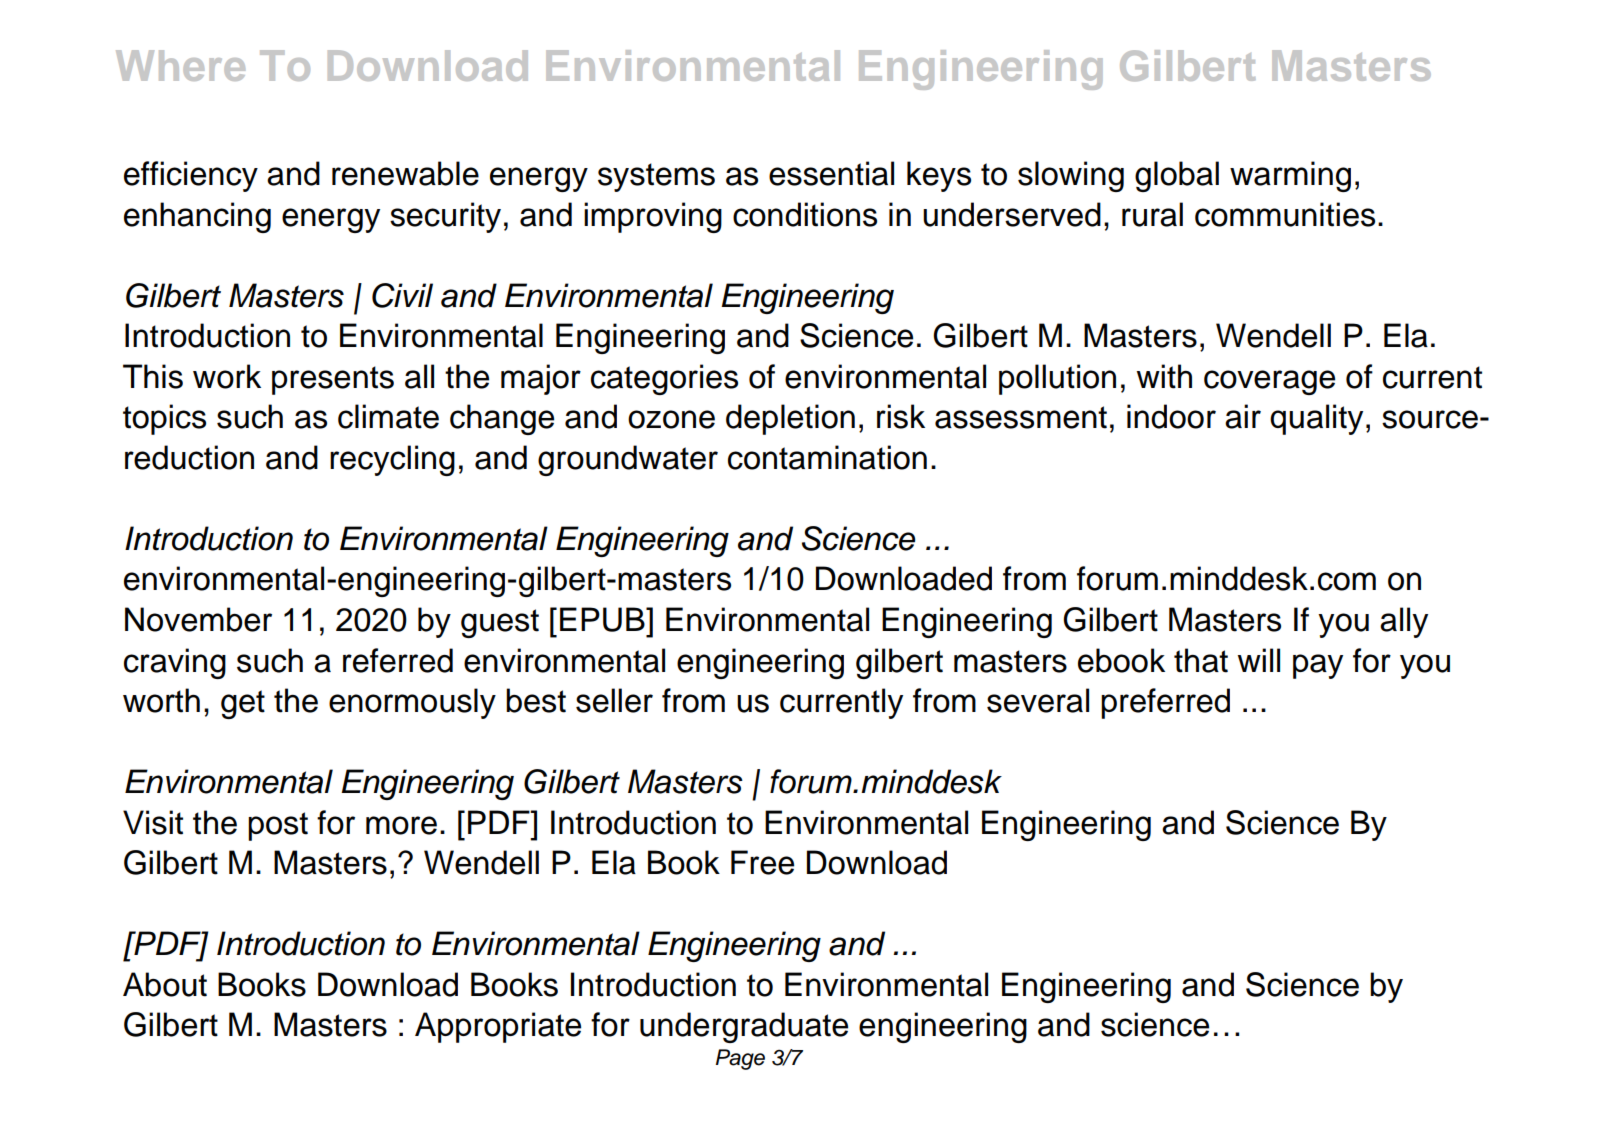  Describe the element at coordinates (740, 1059) in the screenshot. I see `Page` at that location.
